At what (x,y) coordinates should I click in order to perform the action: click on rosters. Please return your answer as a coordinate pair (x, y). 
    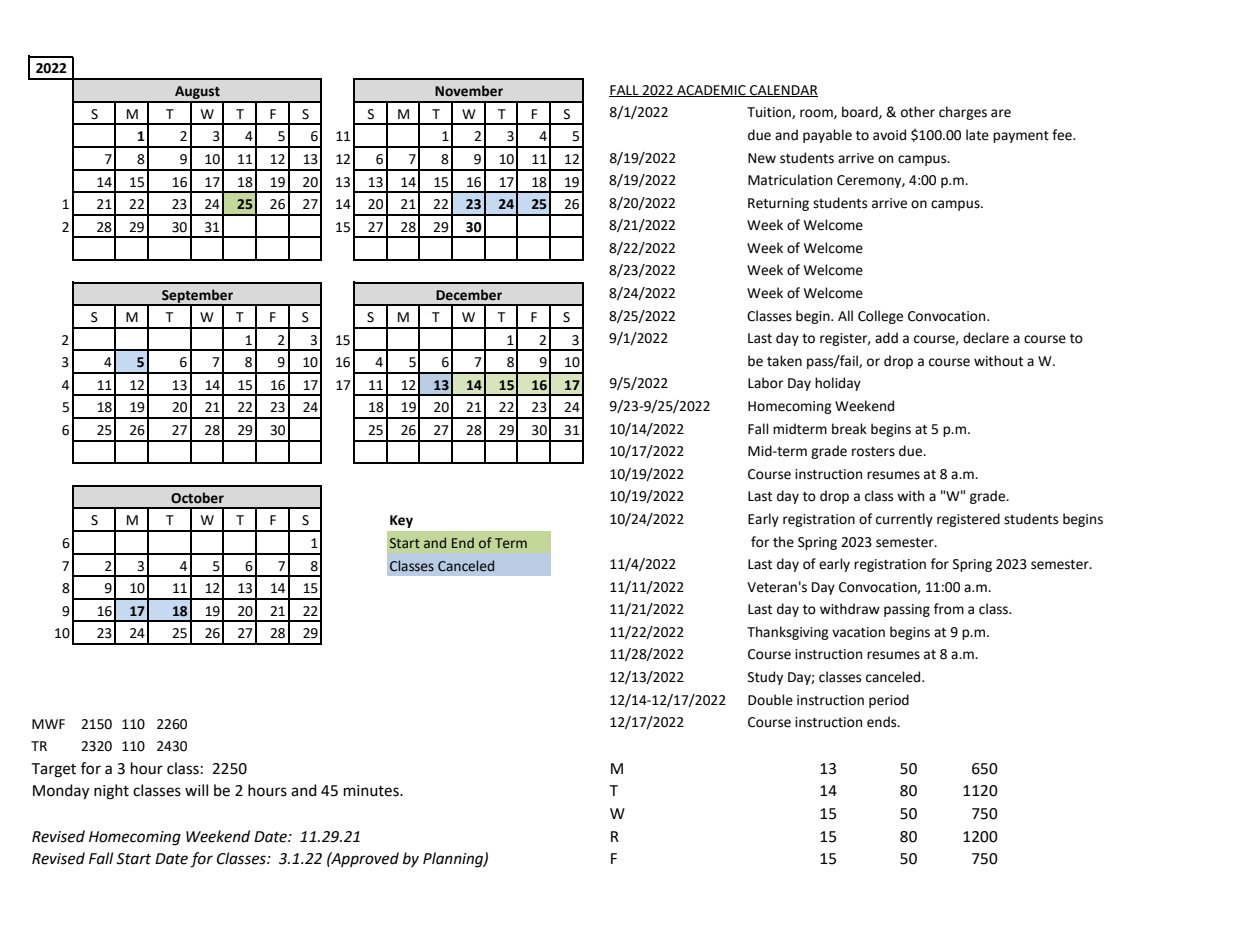
    Looking at the image, I should click on (873, 452).
